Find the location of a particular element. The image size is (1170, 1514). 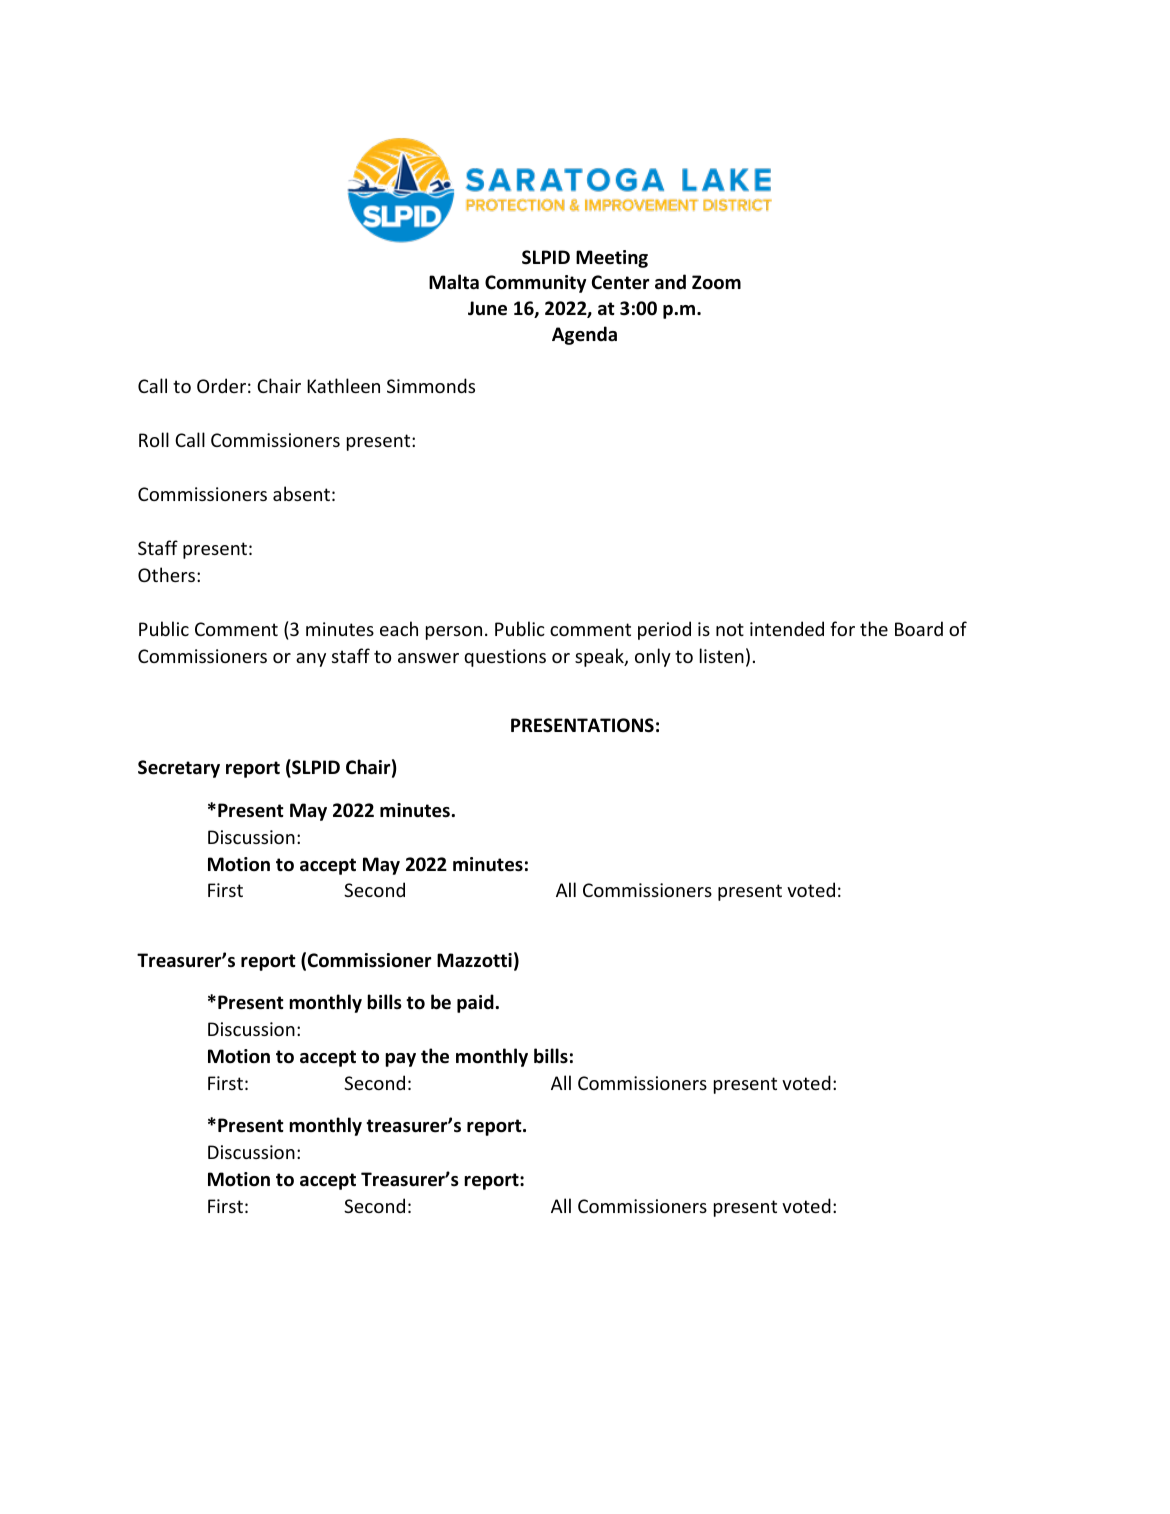

Malta is located at coordinates (454, 282).
